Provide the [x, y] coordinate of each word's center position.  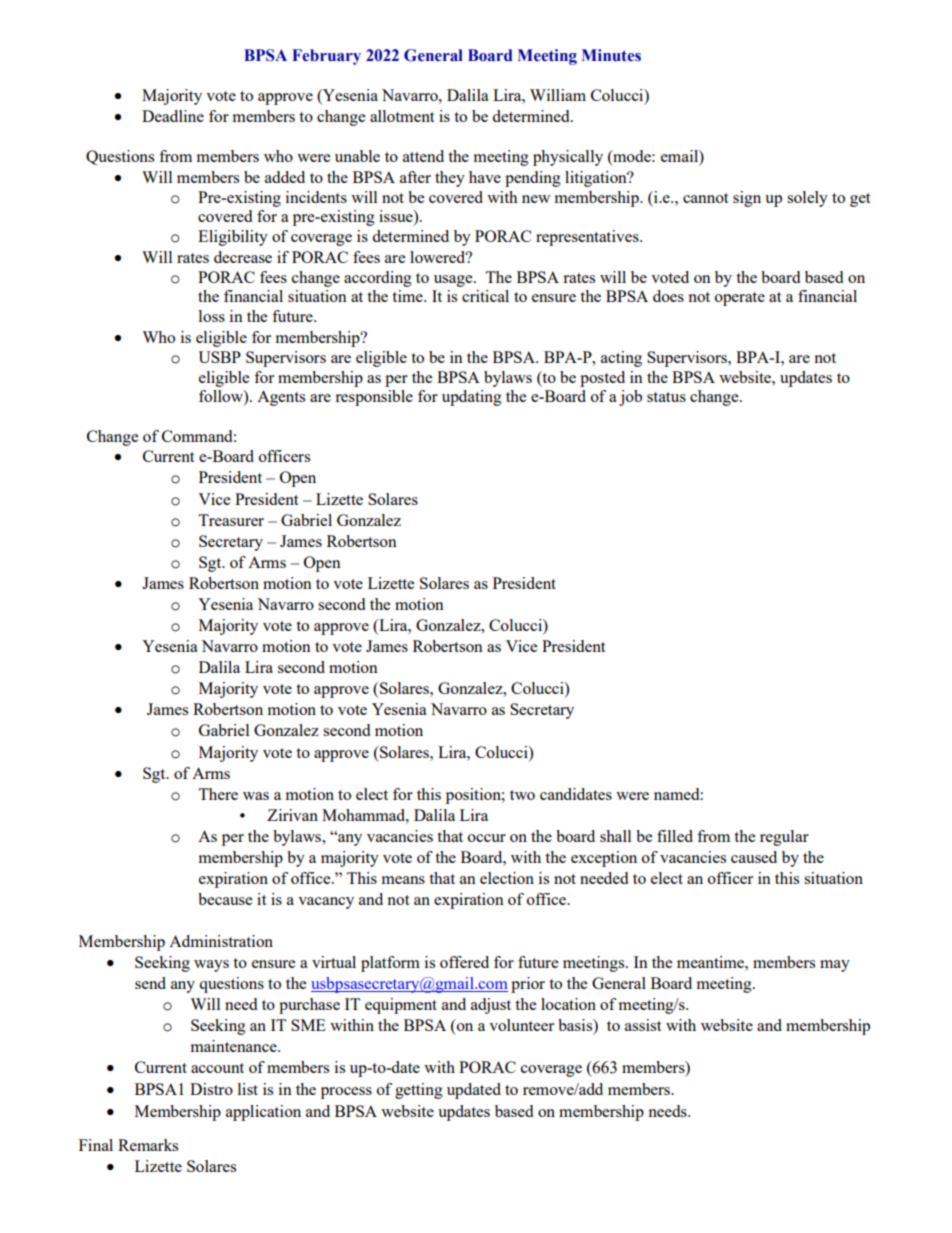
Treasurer [231, 520]
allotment [402, 116]
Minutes [611, 55]
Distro [211, 1089]
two [522, 795]
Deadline [173, 116]
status [666, 397]
